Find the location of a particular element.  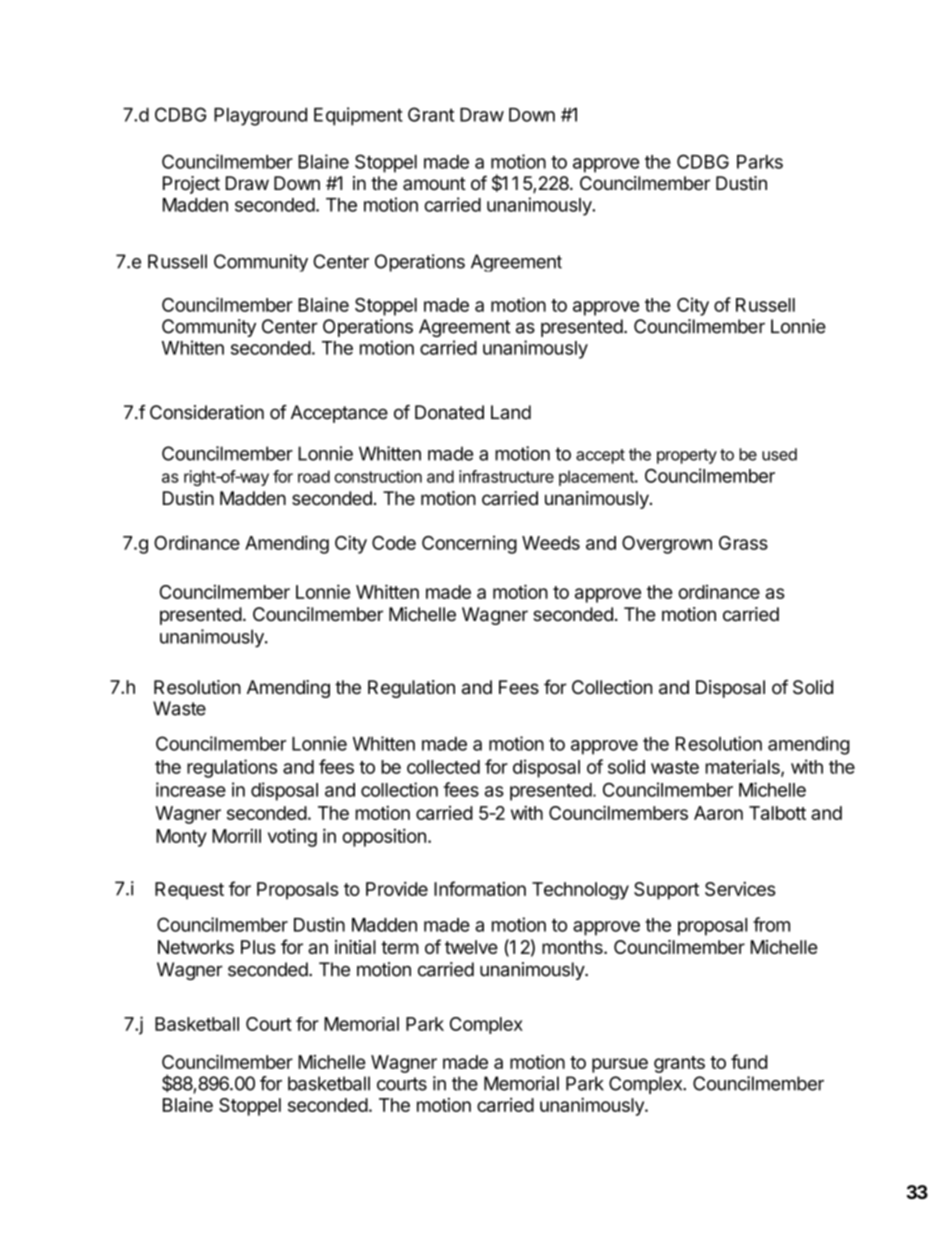

twelve is located at coordinates (471, 947).
